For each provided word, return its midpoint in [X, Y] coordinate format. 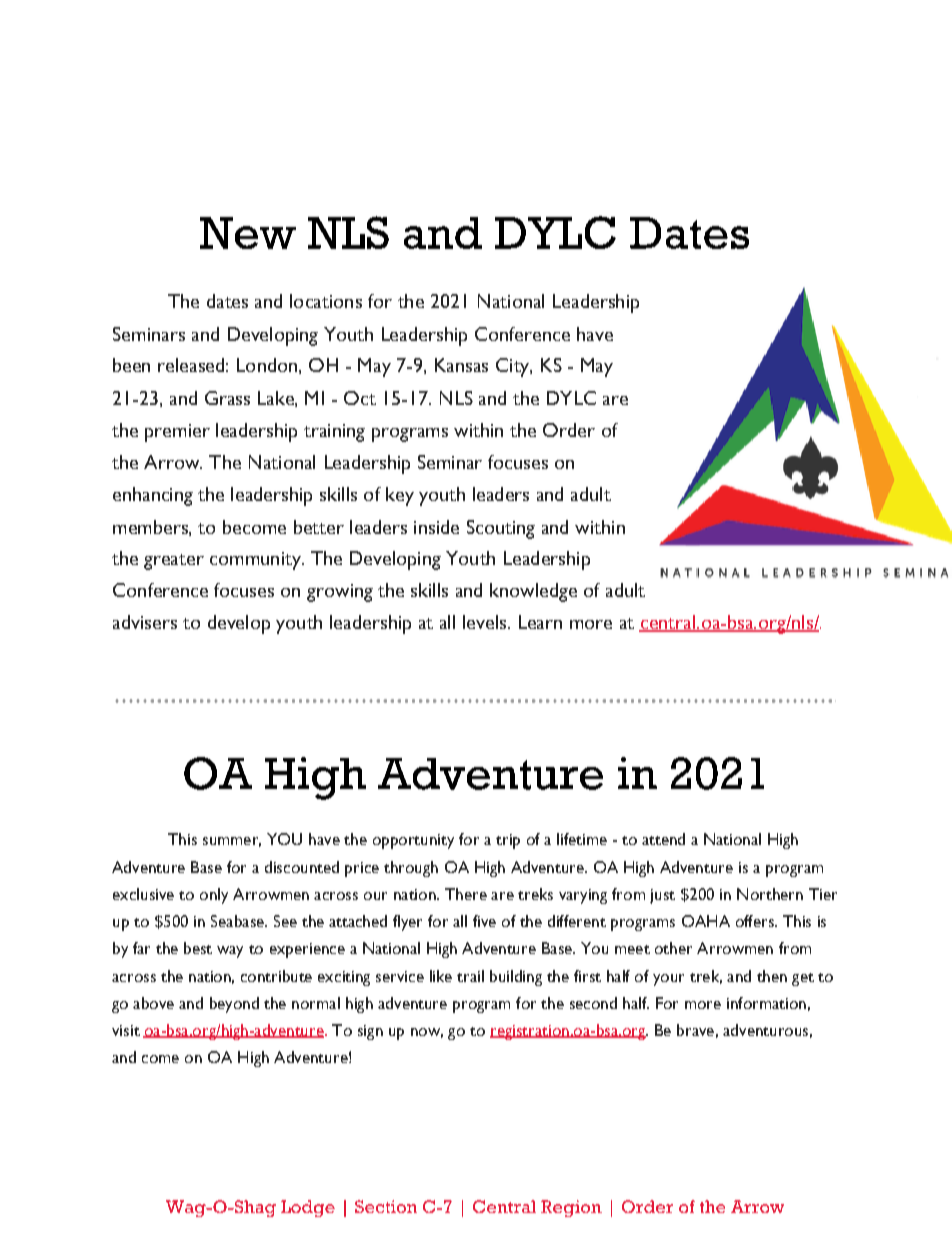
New [248, 233]
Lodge [308, 1208]
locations [326, 301]
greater [174, 562]
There [466, 894]
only [214, 896]
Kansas [461, 365]
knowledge [533, 592]
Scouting [501, 529]
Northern [770, 894]
